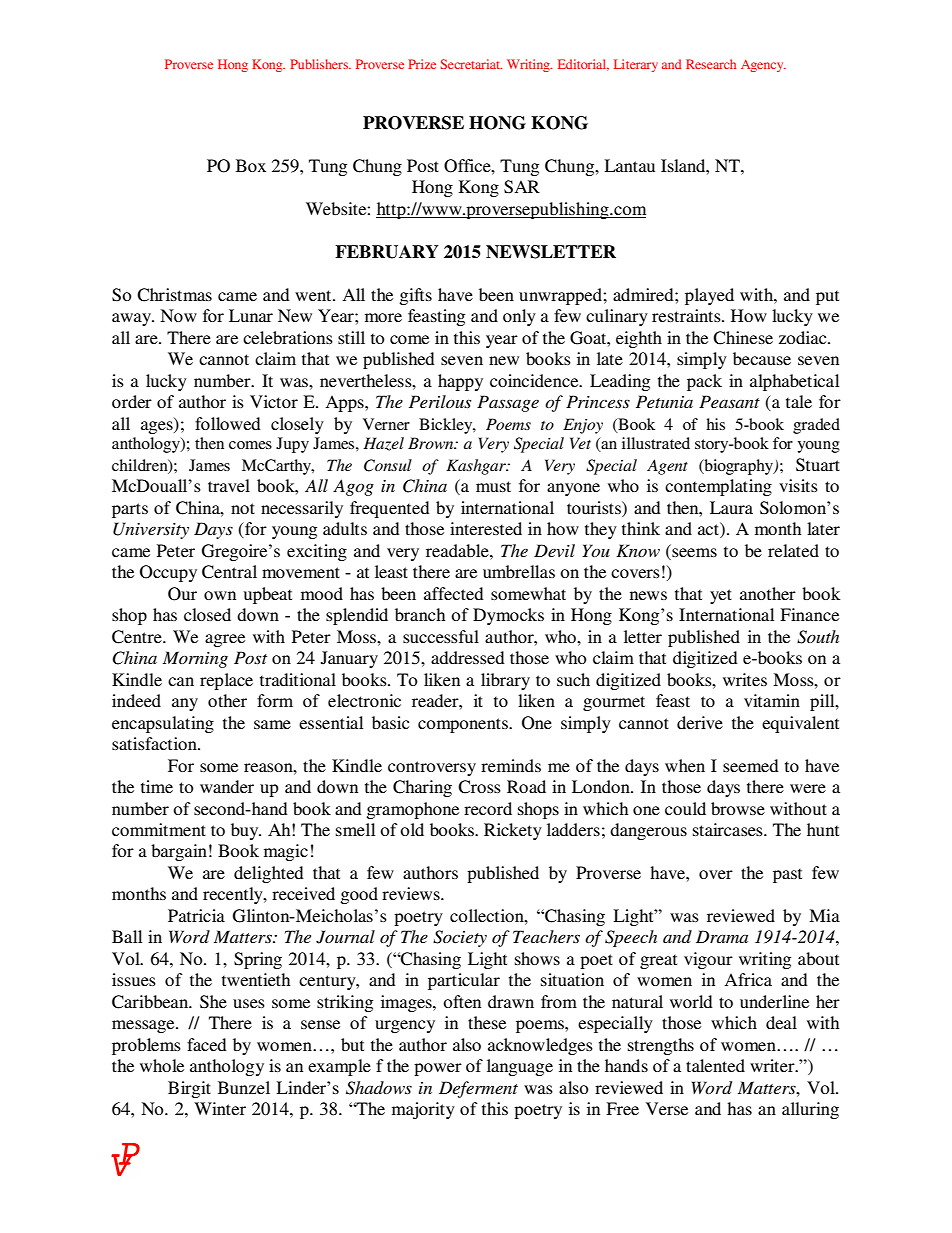 The image size is (952, 1233). What do you see at coordinates (478, 1089) in the screenshot?
I see `Deferment` at bounding box center [478, 1089].
